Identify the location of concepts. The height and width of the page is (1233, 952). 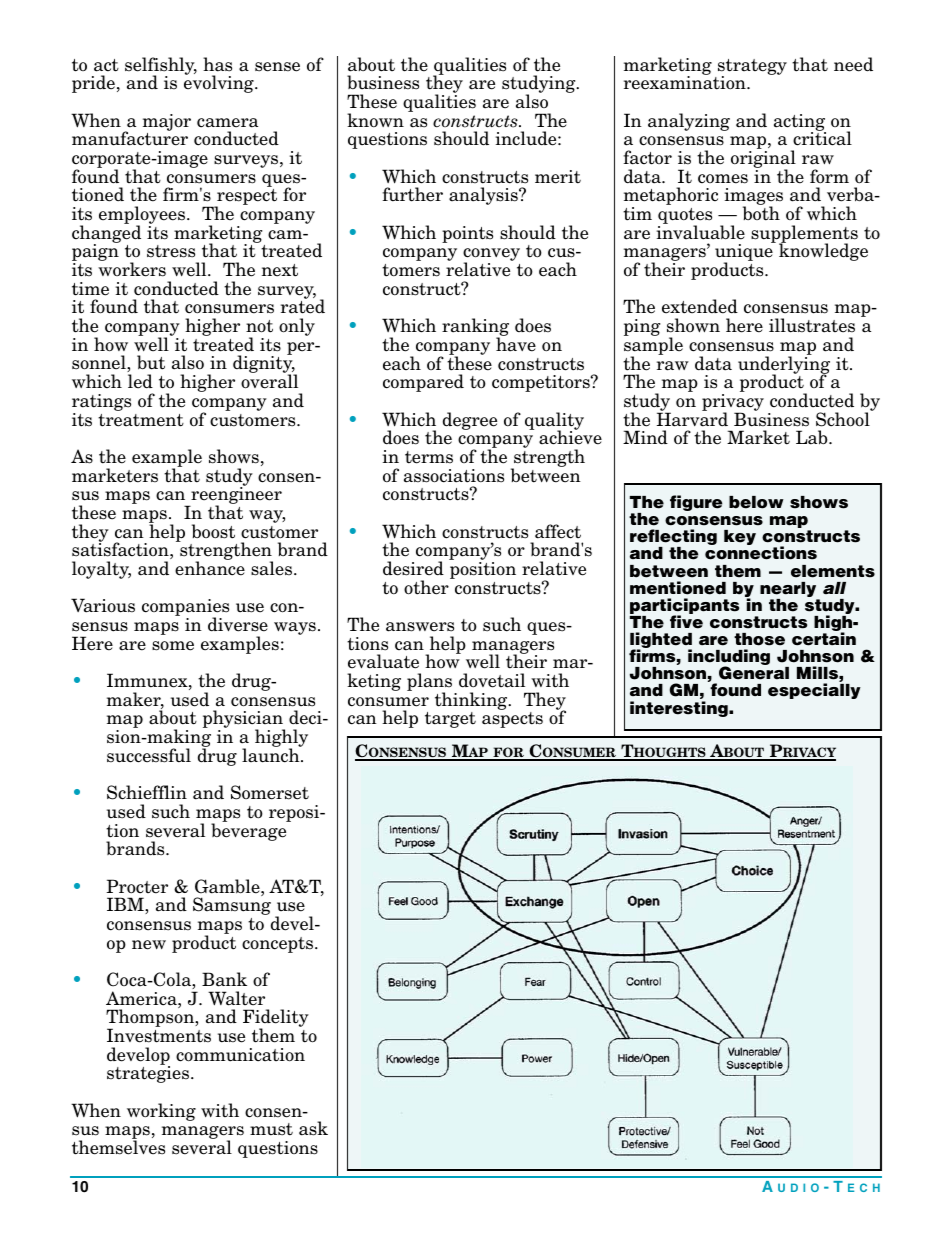
(277, 945).
